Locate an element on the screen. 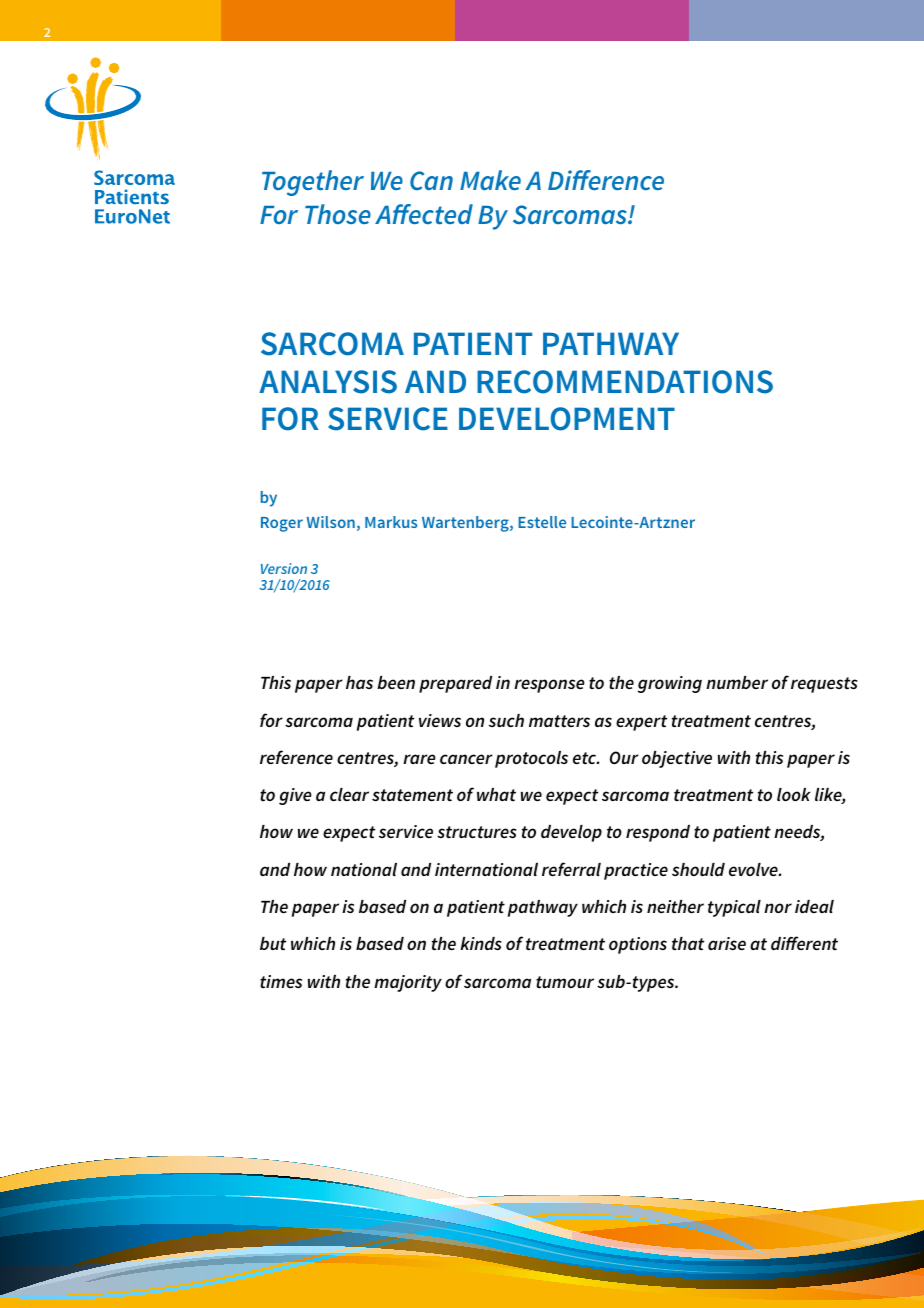 This screenshot has width=924, height=1308. number is located at coordinates (737, 682).
